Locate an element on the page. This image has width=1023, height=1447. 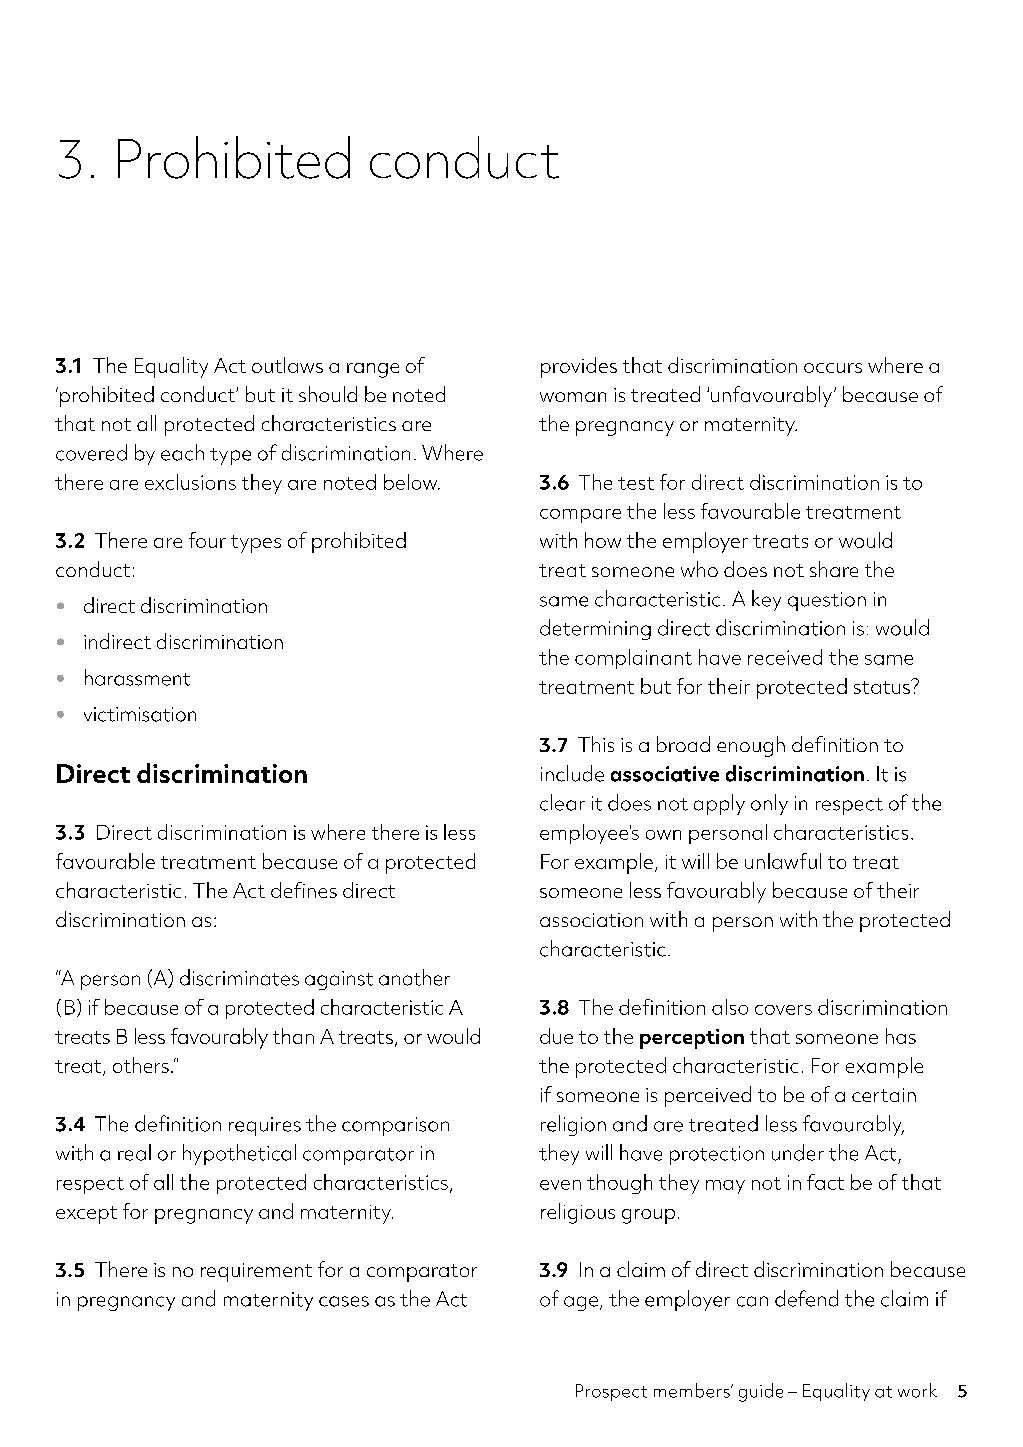
determining is located at coordinates (595, 629).
